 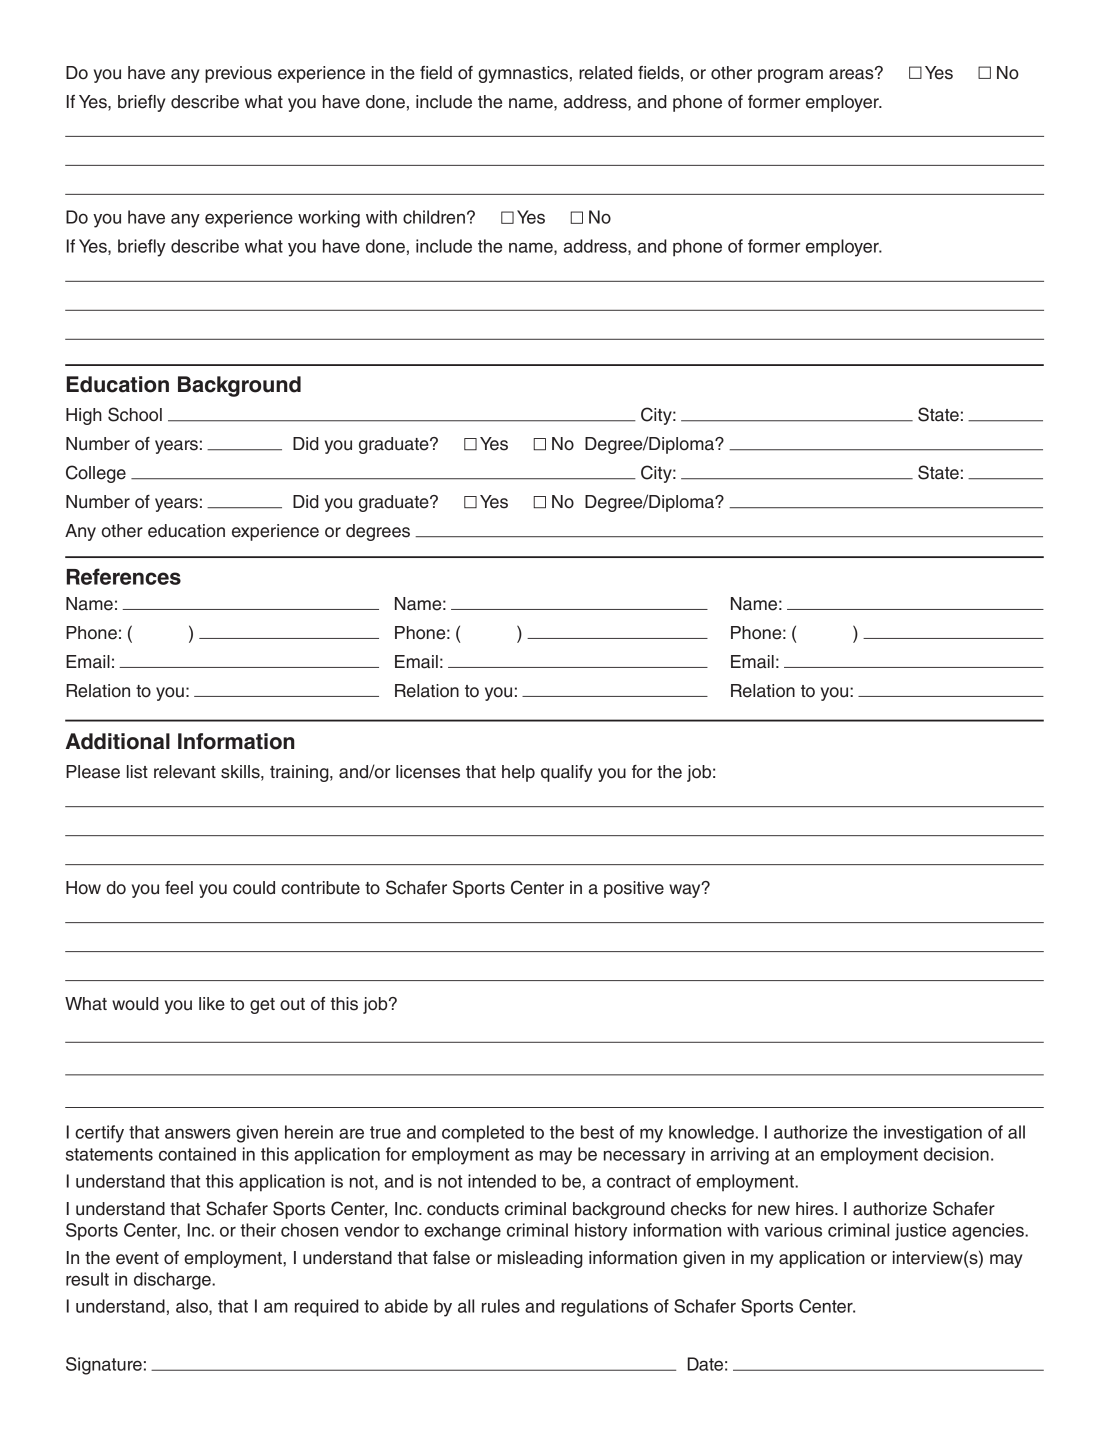 I want to click on feel, so click(x=179, y=888).
